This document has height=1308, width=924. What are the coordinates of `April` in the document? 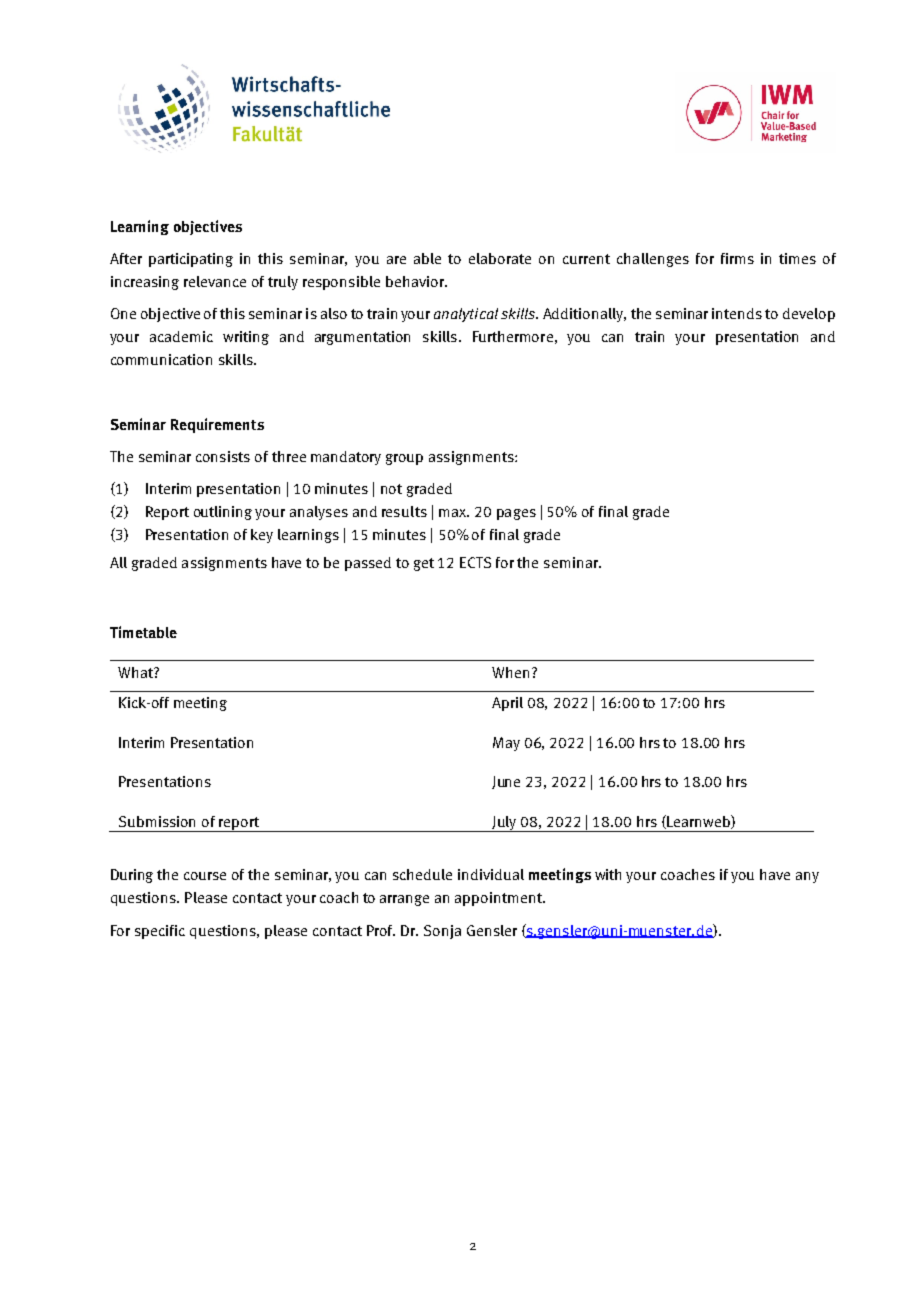 It's located at (507, 704).
